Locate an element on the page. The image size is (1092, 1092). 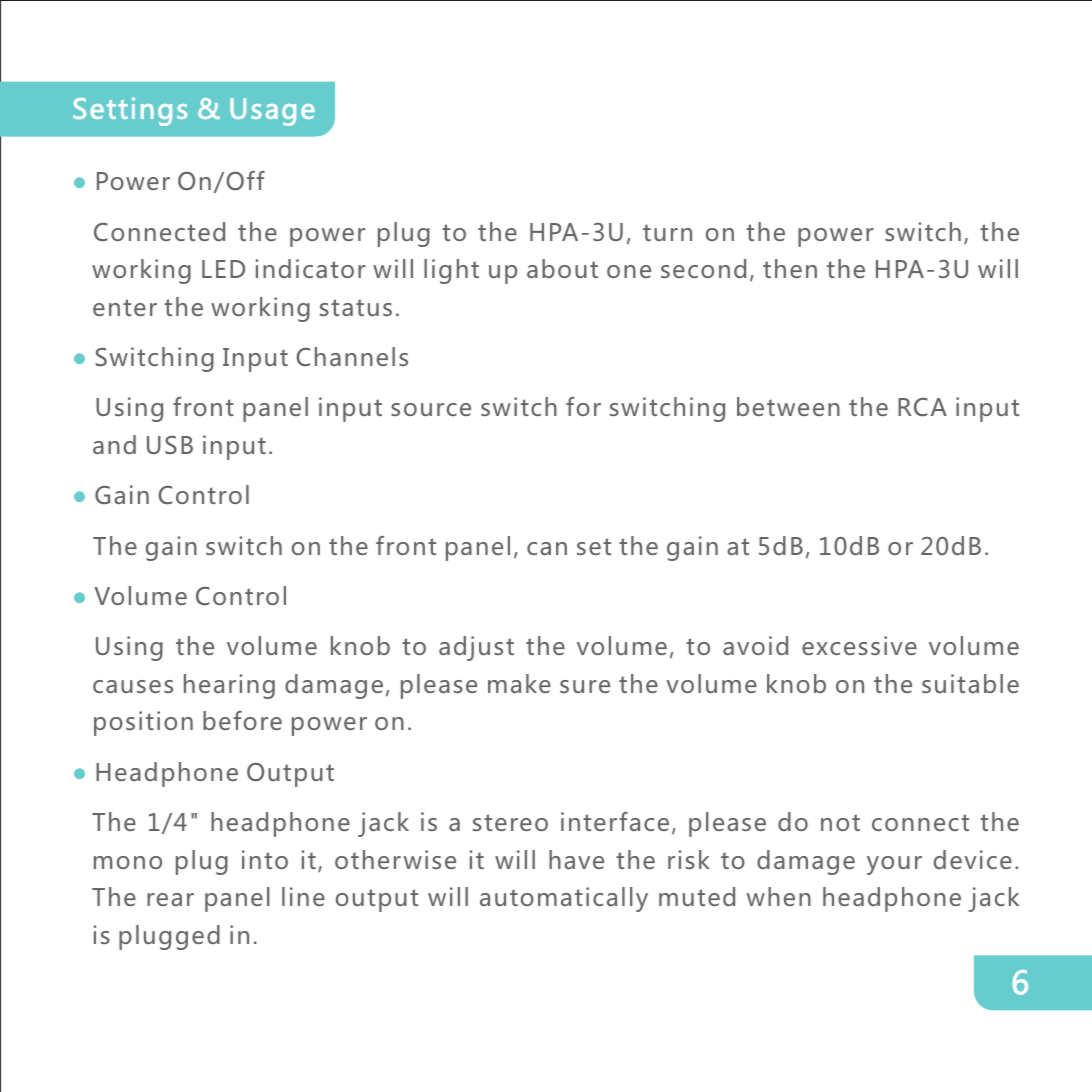
USB is located at coordinates (170, 445).
